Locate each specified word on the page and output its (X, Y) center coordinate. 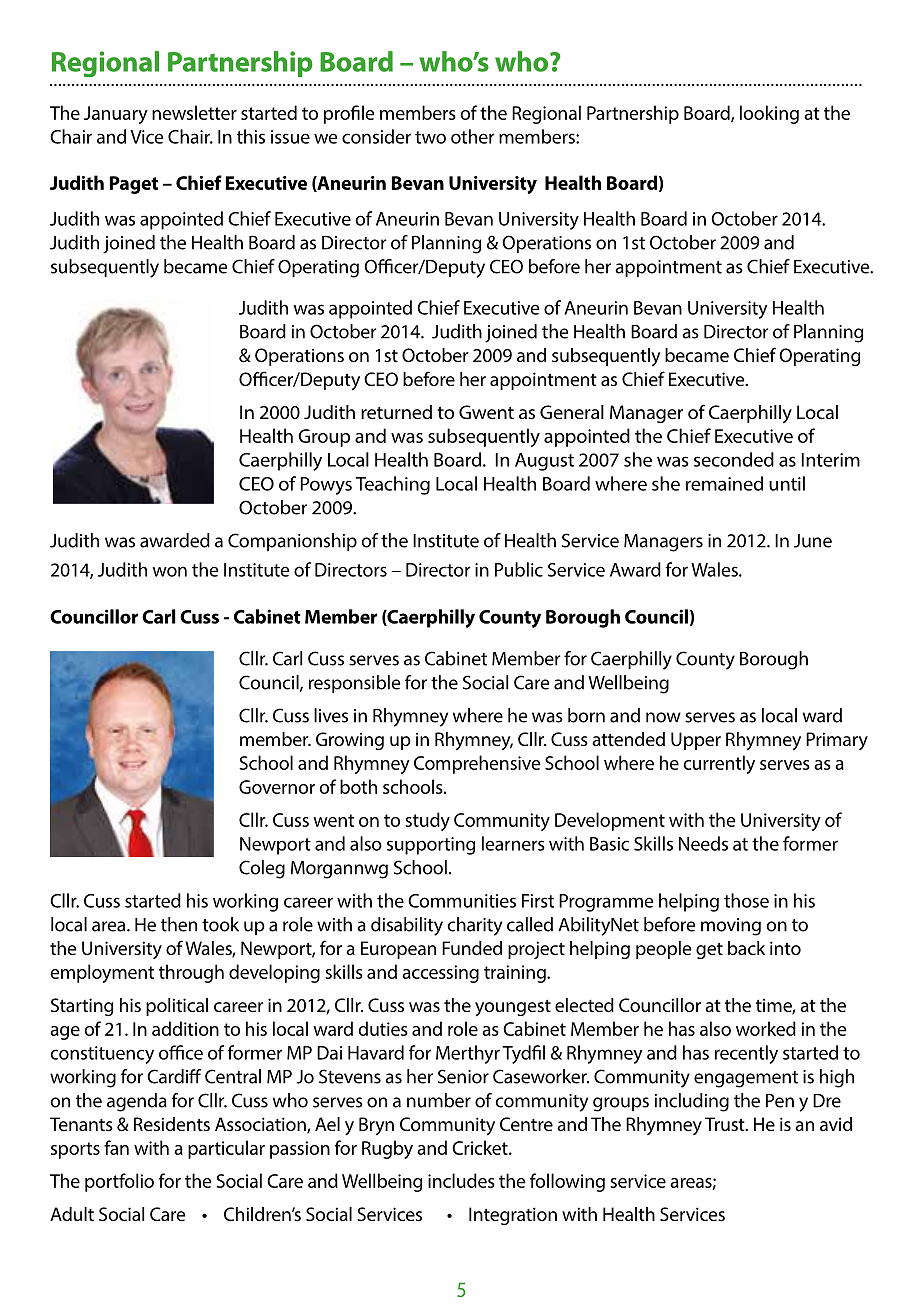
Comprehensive (477, 764)
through (191, 973)
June (813, 541)
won (169, 571)
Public (519, 569)
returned (396, 412)
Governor (277, 787)
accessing (440, 974)
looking (769, 114)
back (746, 948)
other (472, 136)
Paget (134, 185)
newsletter (194, 112)
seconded (734, 459)
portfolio (119, 1182)
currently (719, 764)
